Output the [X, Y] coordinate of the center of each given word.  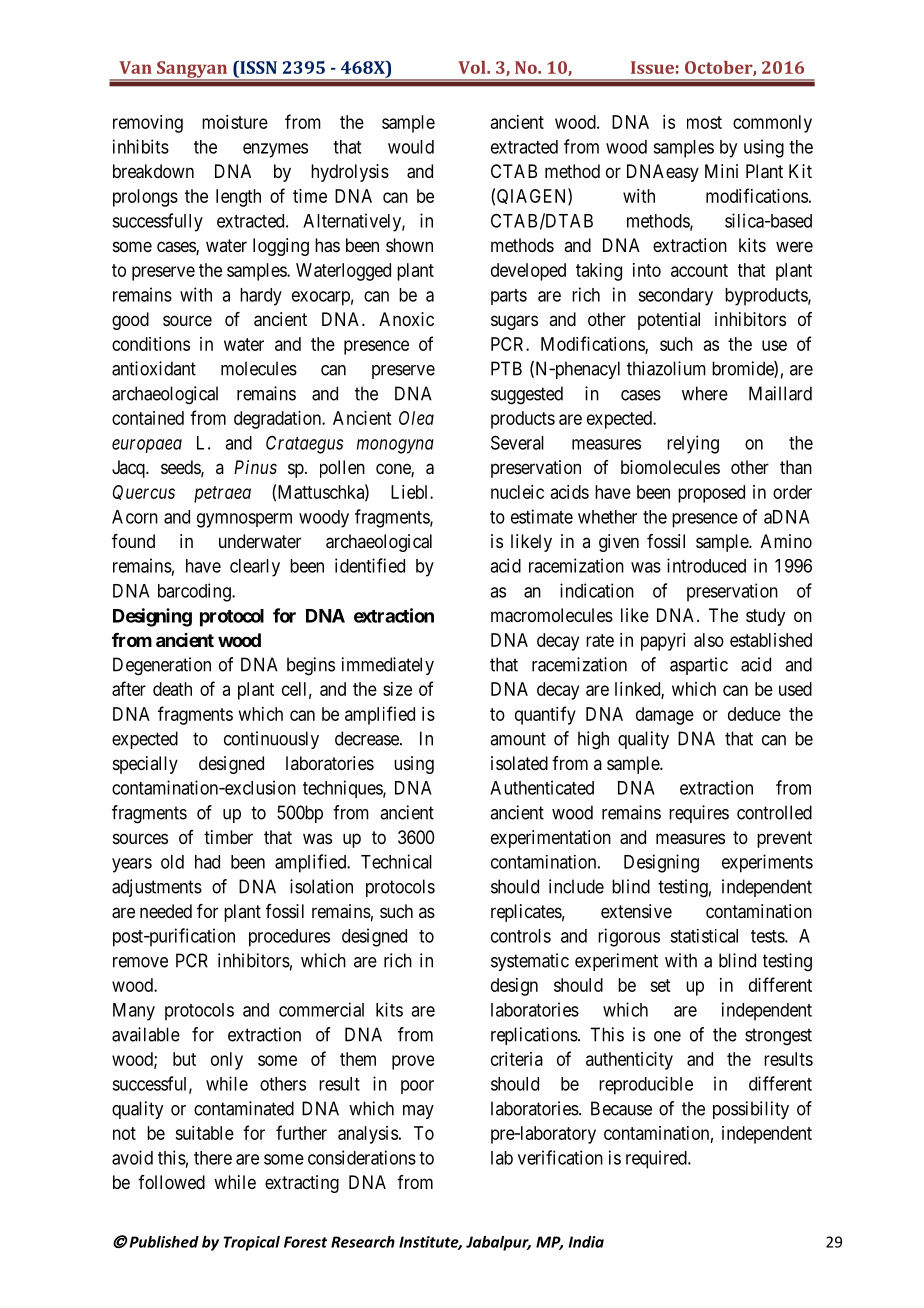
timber [228, 837]
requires [699, 814]
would [411, 147]
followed [171, 1182]
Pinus [255, 467]
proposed [711, 494]
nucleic [517, 492]
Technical [396, 861]
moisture [235, 122]
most [704, 122]
